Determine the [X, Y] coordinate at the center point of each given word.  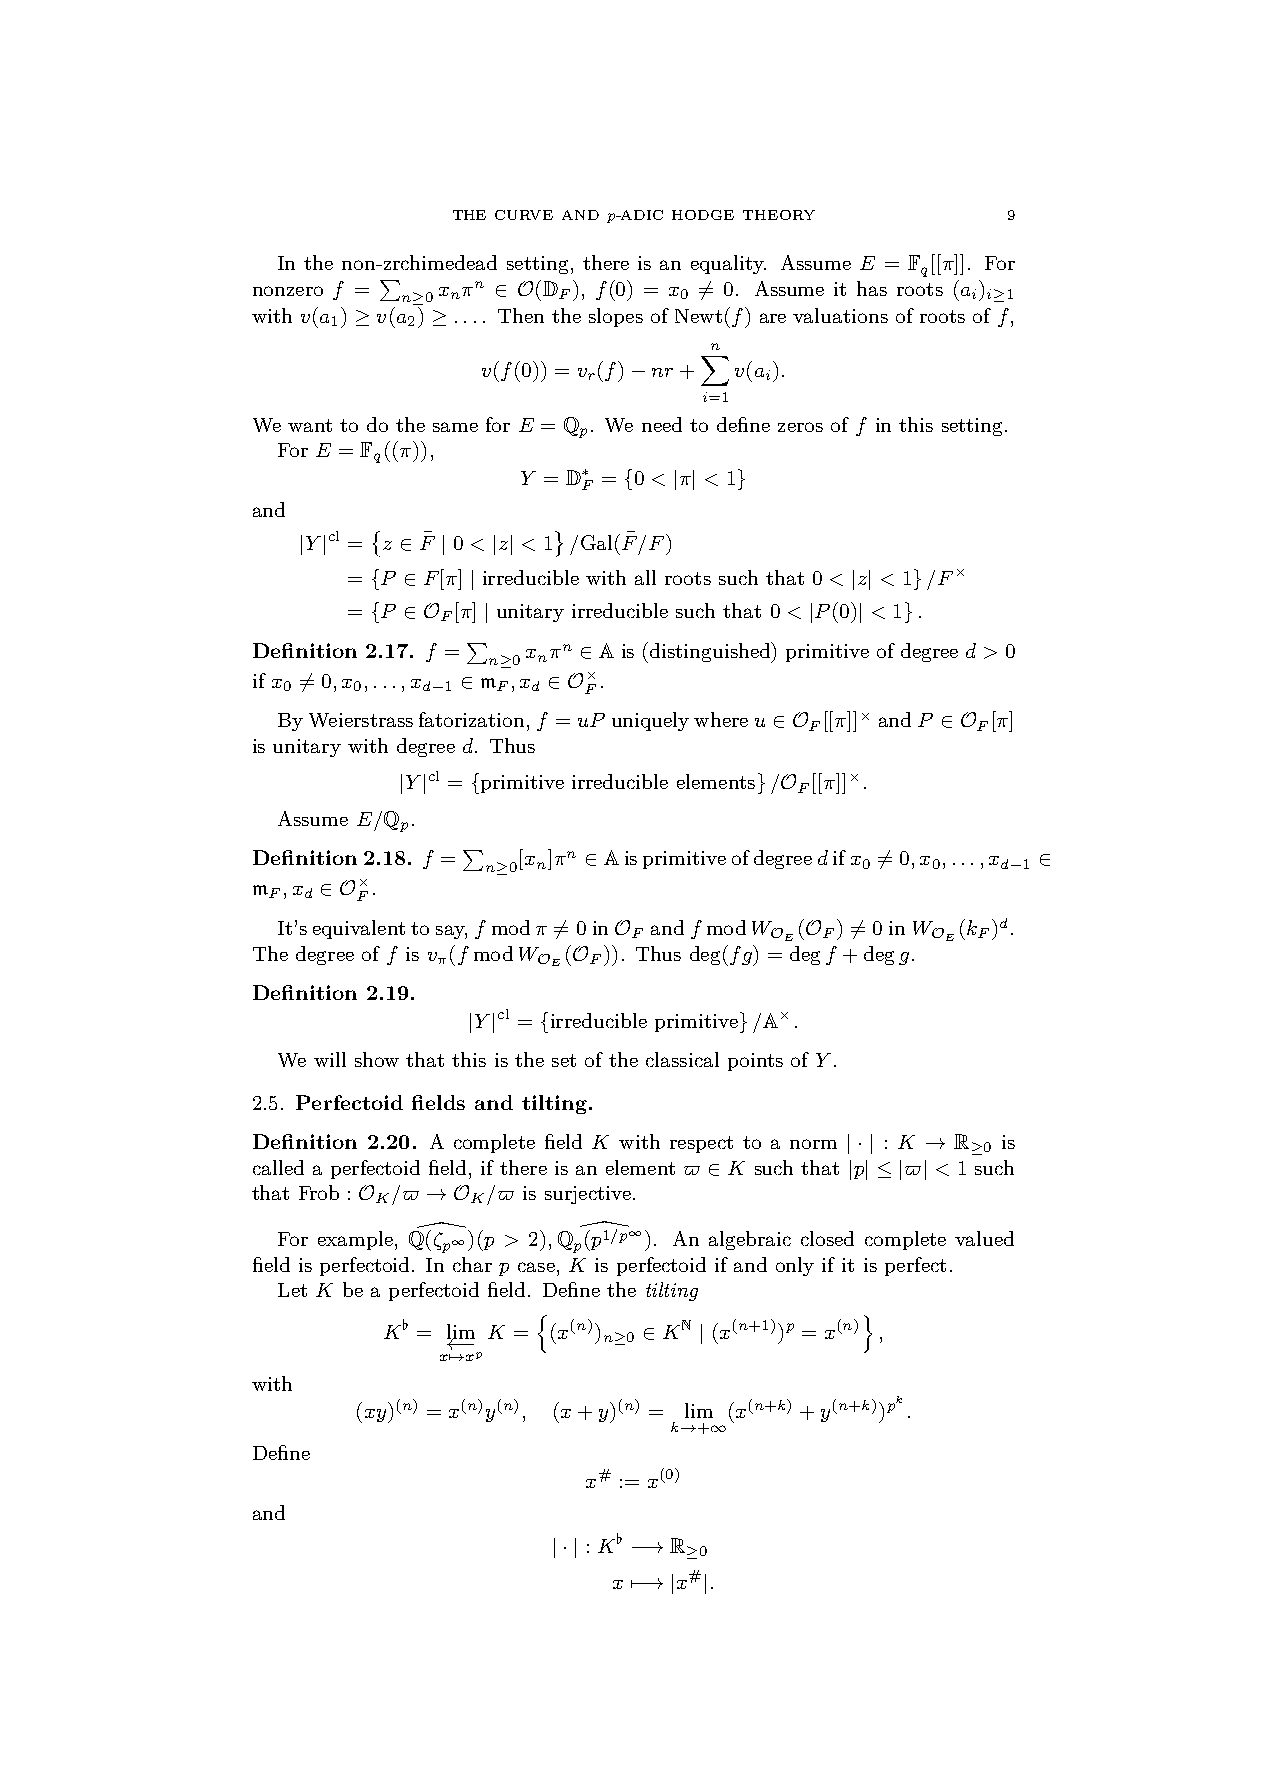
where [721, 719]
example [355, 1240]
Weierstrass [361, 720]
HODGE [703, 215]
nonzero [288, 291]
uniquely [650, 721]
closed [827, 1238]
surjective [588, 1195]
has [872, 288]
